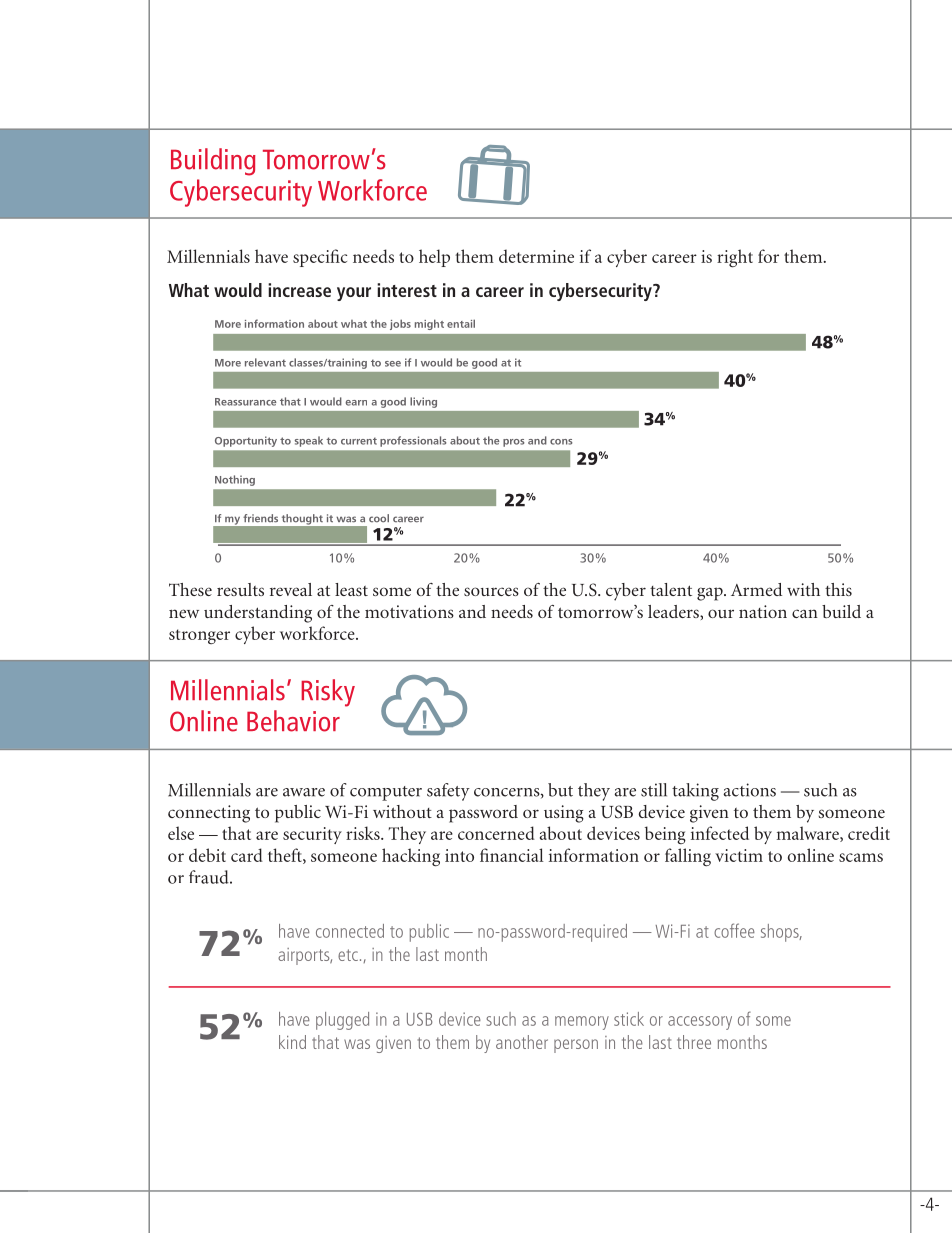 This document has width=952, height=1233. What do you see at coordinates (536, 256) in the document?
I see `determine` at bounding box center [536, 256].
